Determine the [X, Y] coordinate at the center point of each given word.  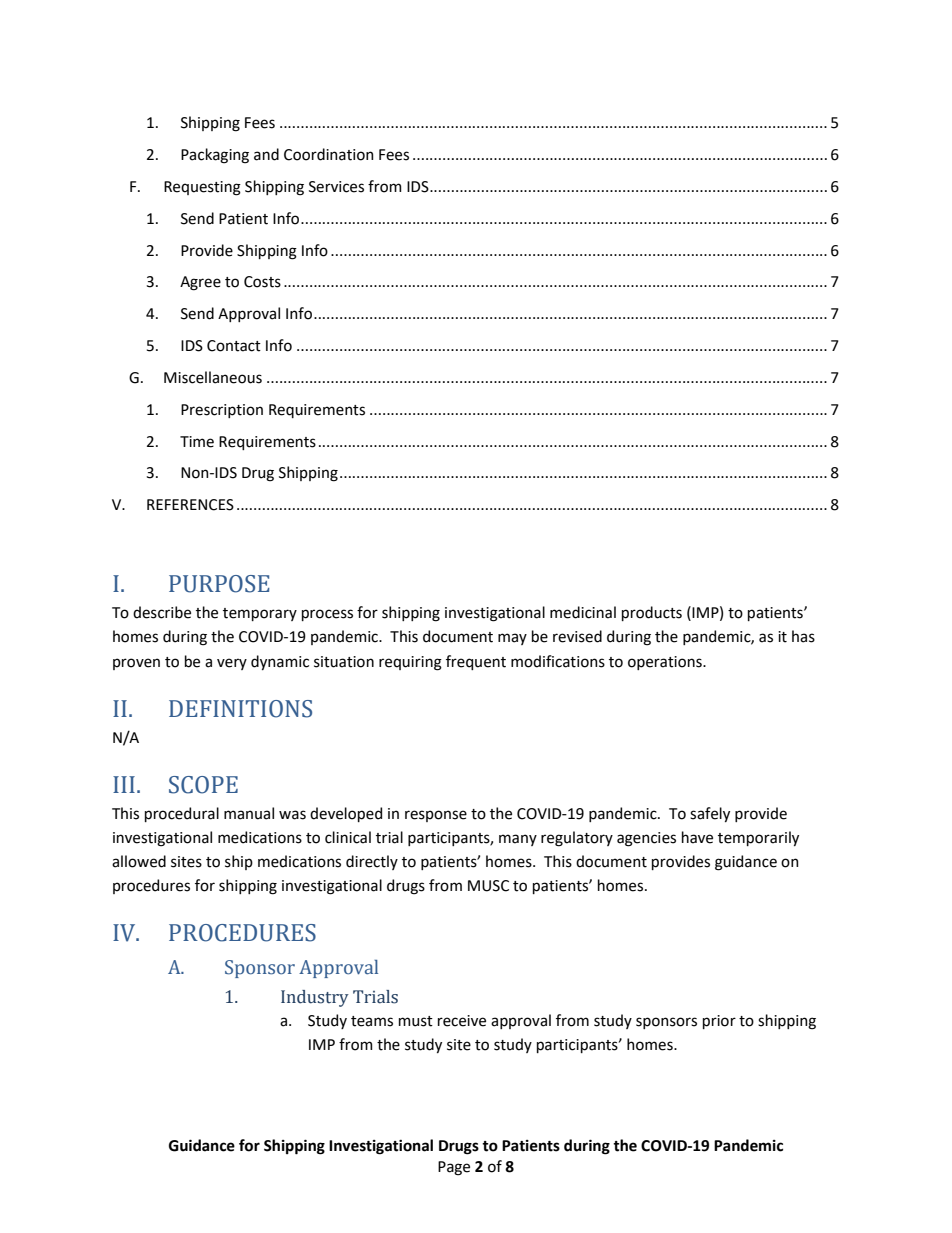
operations [666, 663]
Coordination [329, 154]
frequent [476, 662]
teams [372, 1021]
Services [336, 187]
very [232, 664]
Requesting [202, 188]
